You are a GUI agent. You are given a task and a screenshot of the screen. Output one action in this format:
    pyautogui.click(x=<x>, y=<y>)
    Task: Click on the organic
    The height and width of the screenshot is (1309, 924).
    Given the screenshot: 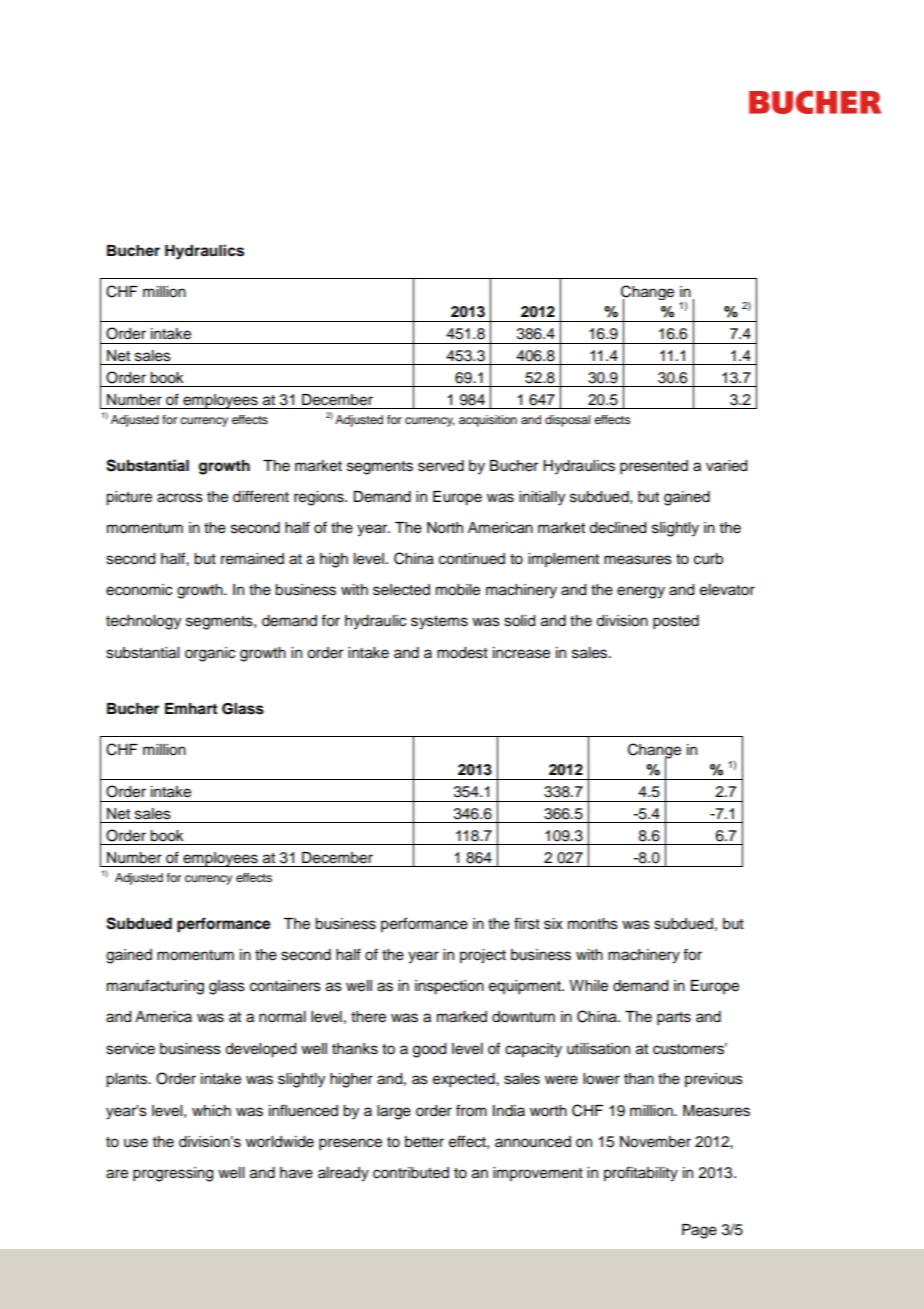 What is the action you would take?
    pyautogui.click(x=210, y=654)
